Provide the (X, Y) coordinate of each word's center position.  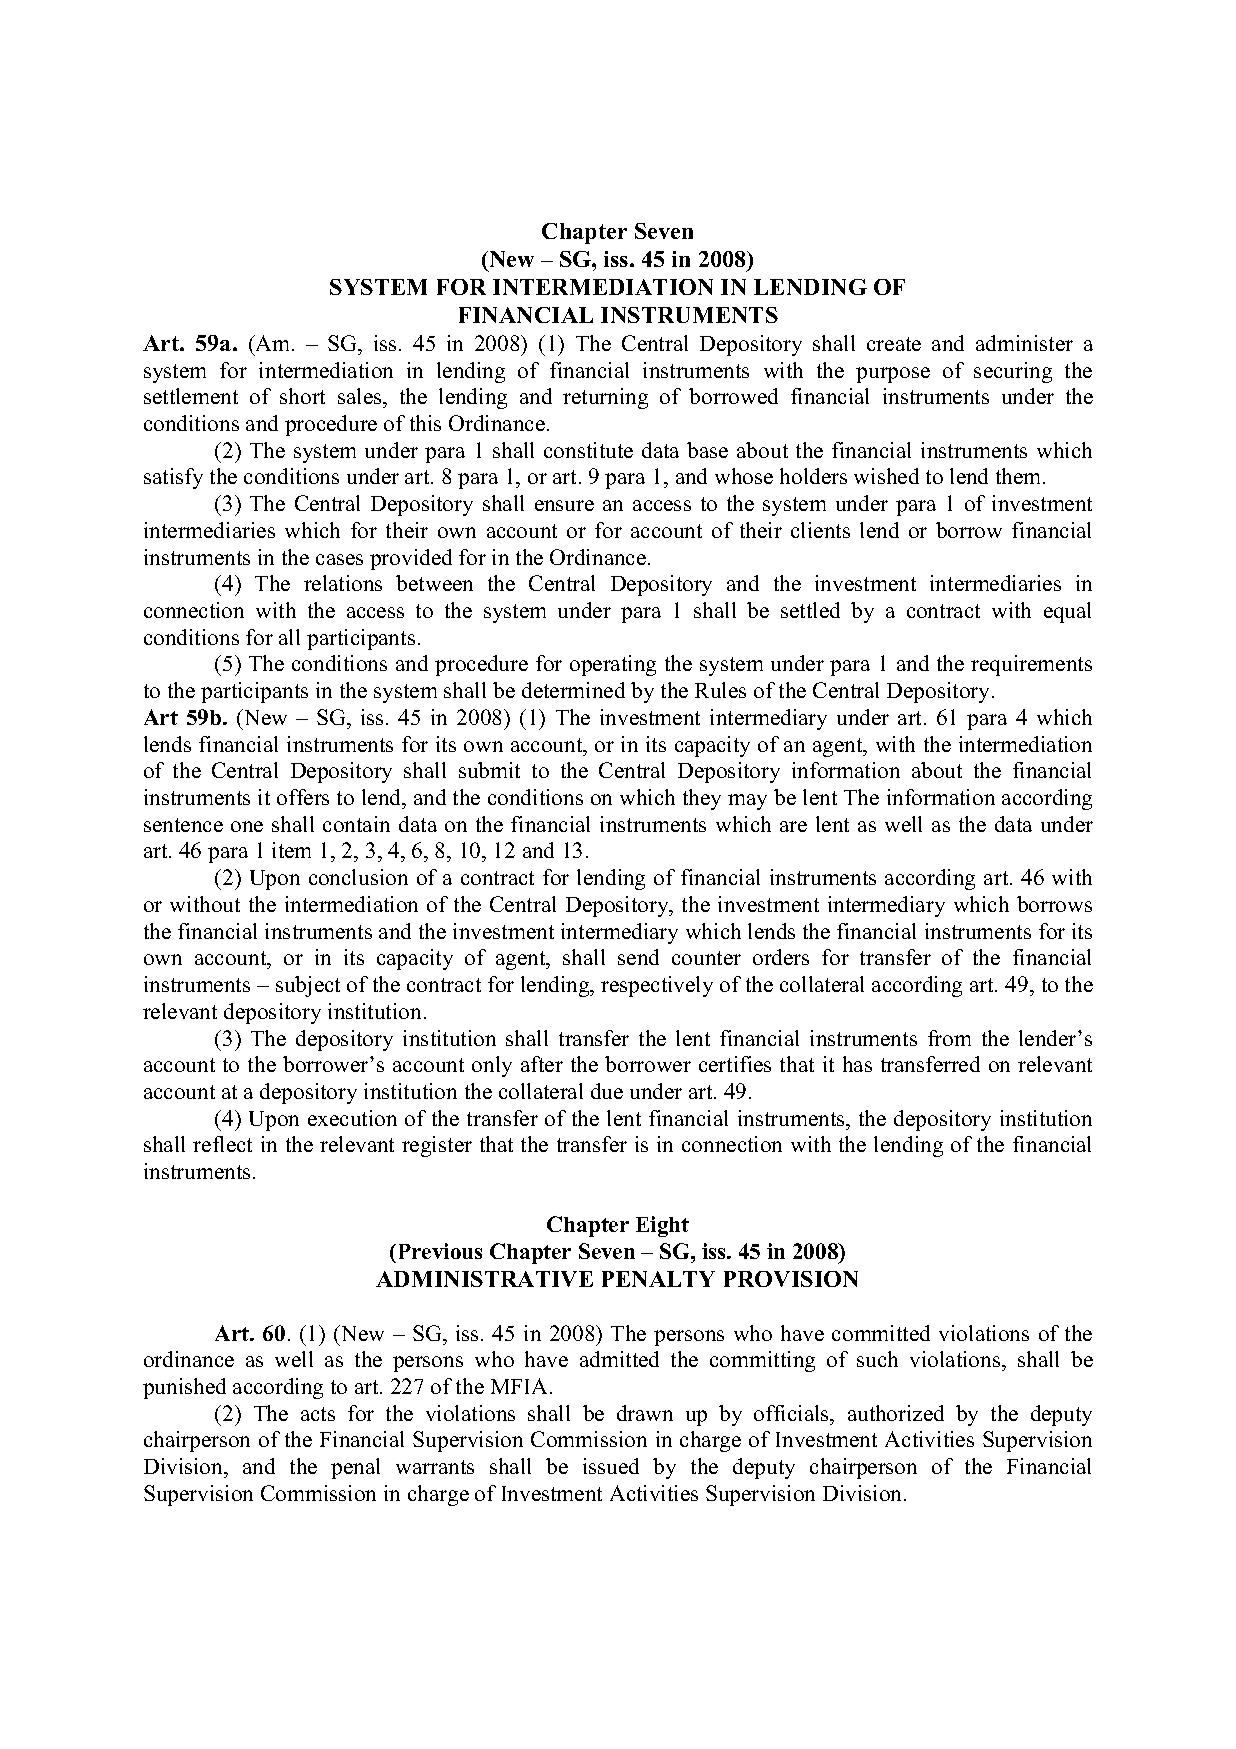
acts (318, 1414)
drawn (645, 1413)
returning (605, 398)
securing (1013, 372)
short (302, 396)
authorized (896, 1413)
